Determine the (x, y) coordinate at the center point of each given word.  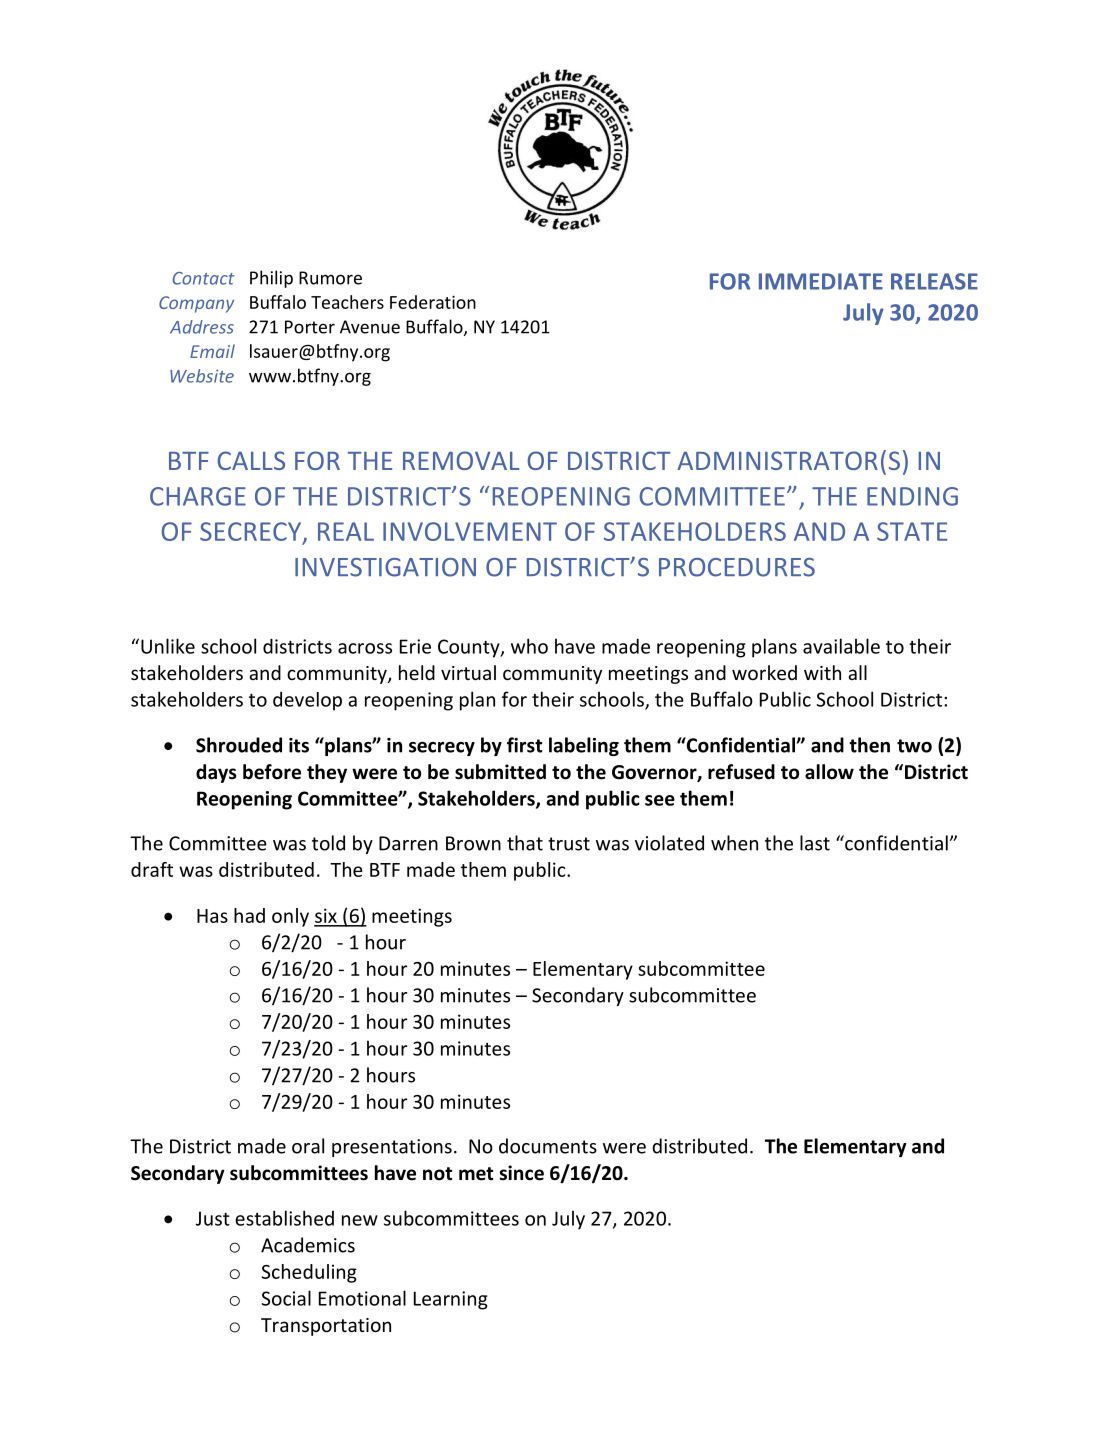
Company (196, 304)
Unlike (168, 646)
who (529, 646)
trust (569, 844)
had (249, 915)
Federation (433, 302)
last (815, 843)
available (841, 646)
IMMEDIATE (821, 281)
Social (286, 1298)
